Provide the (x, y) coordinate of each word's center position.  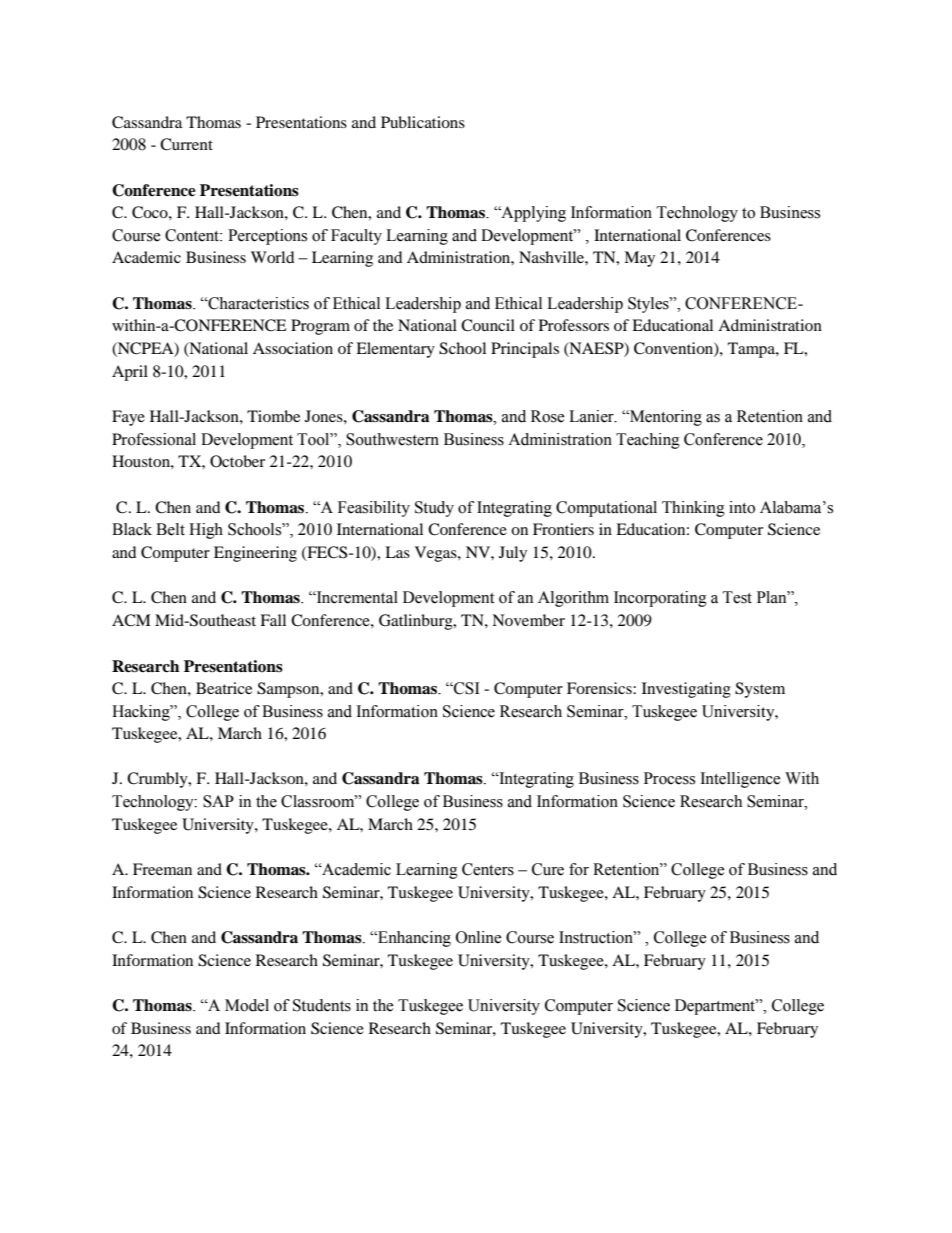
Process (669, 778)
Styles (649, 305)
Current (186, 144)
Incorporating (660, 599)
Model (247, 1005)
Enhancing (413, 939)
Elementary (395, 350)
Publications (423, 122)
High (206, 531)
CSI (466, 688)
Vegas (437, 554)
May (639, 259)
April (130, 373)
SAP (218, 801)
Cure (548, 869)
